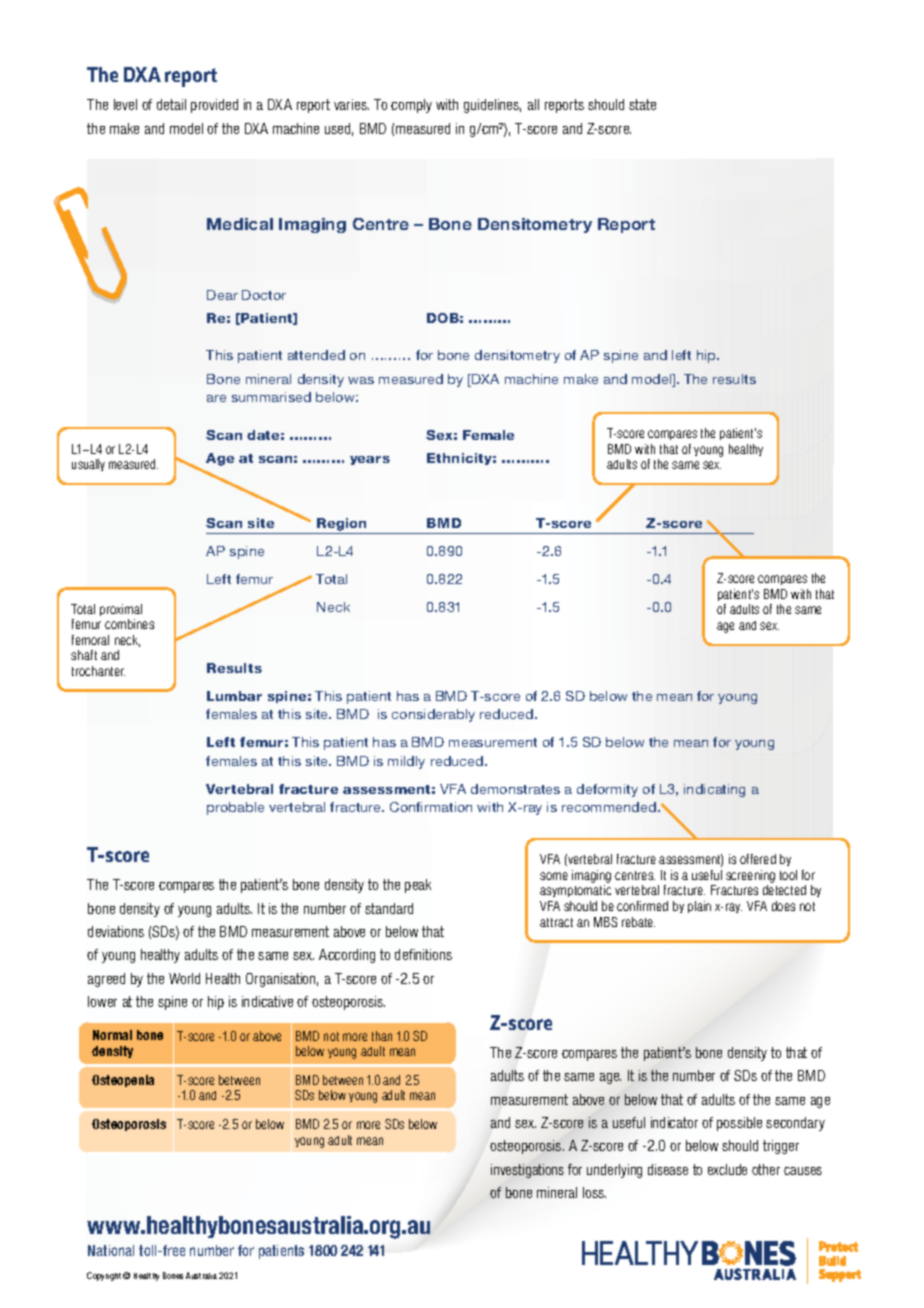  What do you see at coordinates (171, 104) in the screenshot?
I see `detail` at bounding box center [171, 104].
